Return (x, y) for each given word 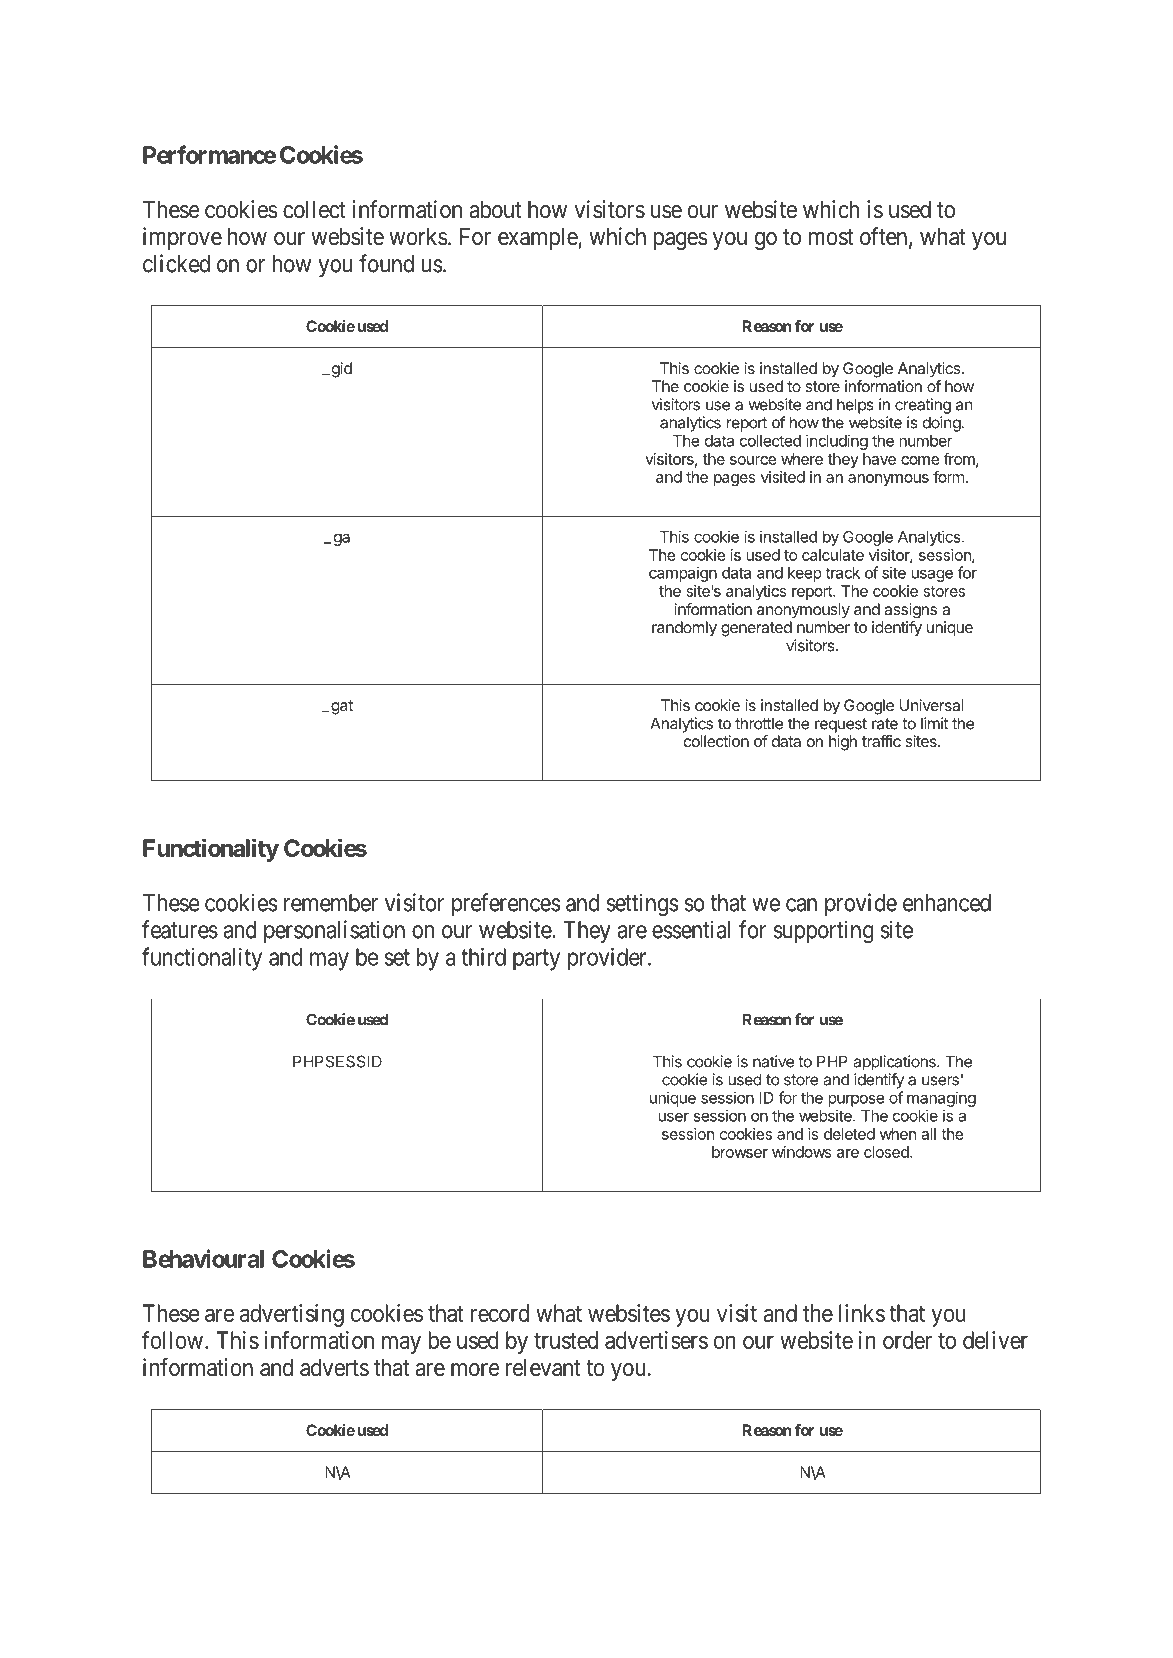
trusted (566, 1340)
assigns (910, 610)
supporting (823, 932)
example (538, 239)
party (536, 960)
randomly (684, 629)
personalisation (334, 931)
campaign (683, 574)
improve (182, 238)
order (907, 1340)
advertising (292, 1315)
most (831, 237)
